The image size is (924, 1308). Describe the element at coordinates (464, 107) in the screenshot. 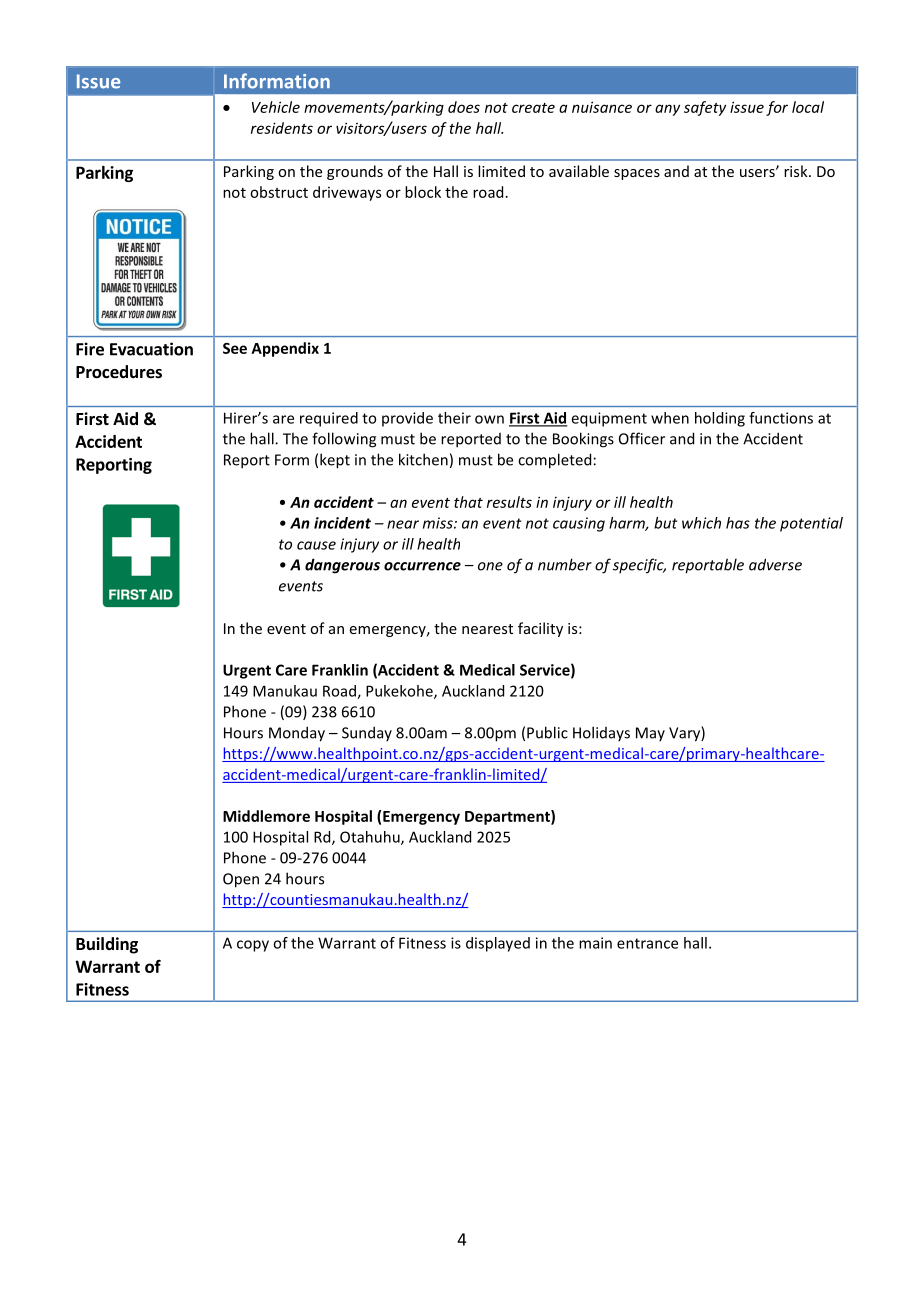

I see `does` at that location.
